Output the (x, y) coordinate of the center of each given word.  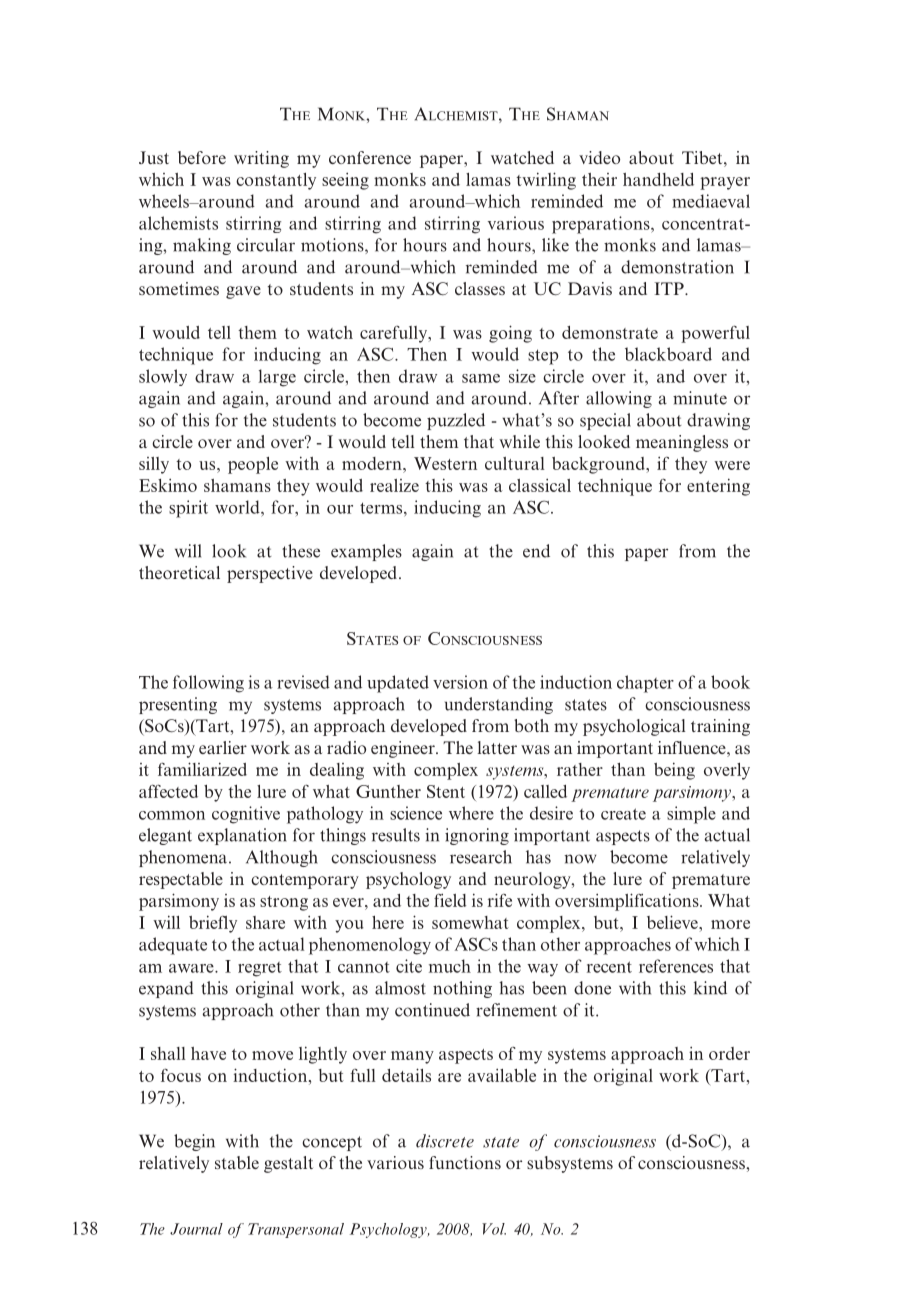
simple (691, 815)
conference (370, 157)
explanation (242, 836)
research (481, 857)
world (238, 507)
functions (465, 1162)
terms (382, 508)
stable (237, 1162)
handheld (658, 179)
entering (718, 487)
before (202, 157)
